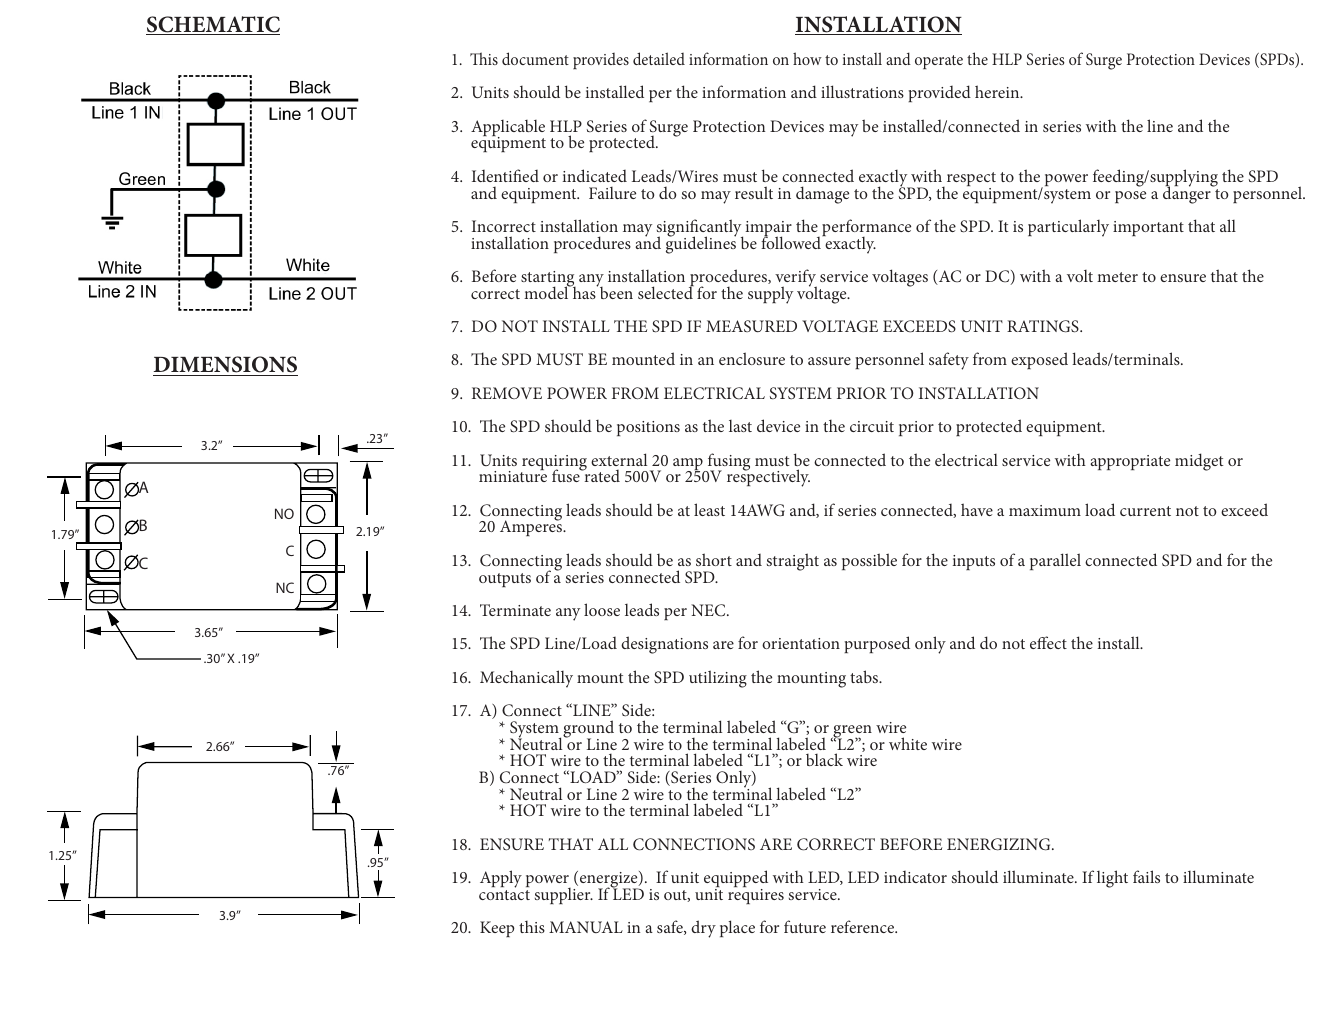 The height and width of the screenshot is (1022, 1323). What do you see at coordinates (1130, 462) in the screenshot?
I see `appropriate` at bounding box center [1130, 462].
